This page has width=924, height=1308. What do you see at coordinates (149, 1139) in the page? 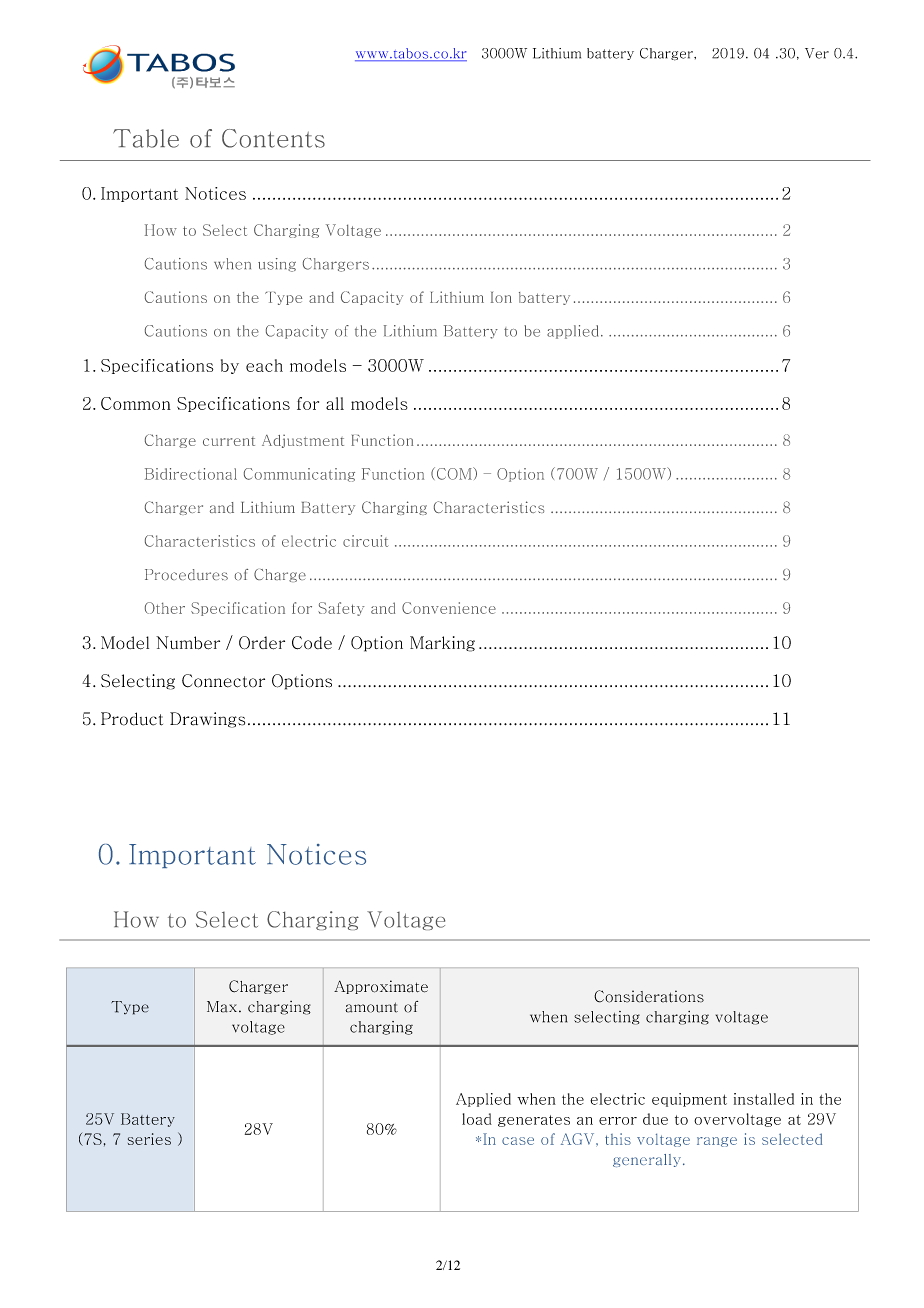
I see `series` at bounding box center [149, 1139].
